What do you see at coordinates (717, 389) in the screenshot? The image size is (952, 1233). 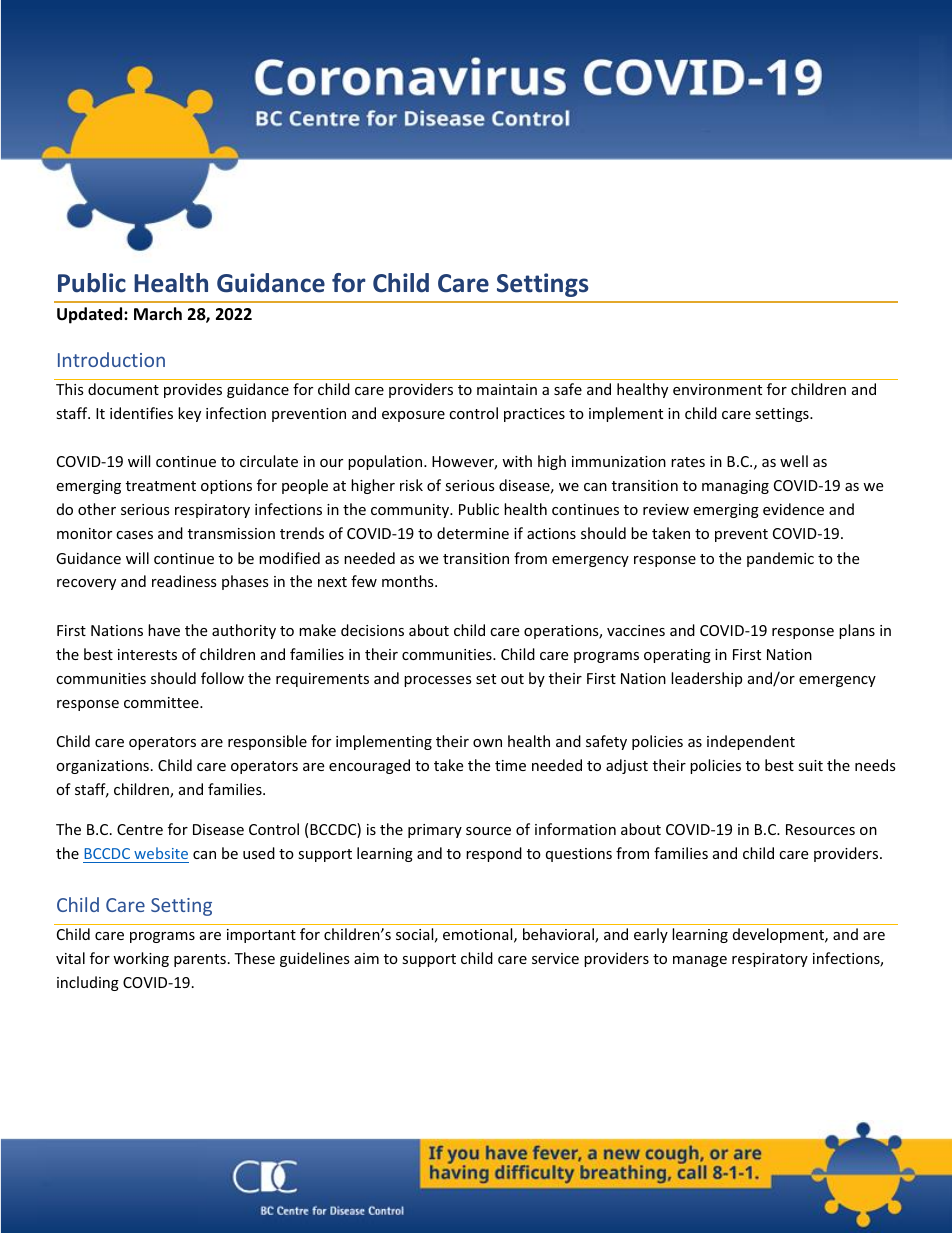 I see `environment` at bounding box center [717, 389].
